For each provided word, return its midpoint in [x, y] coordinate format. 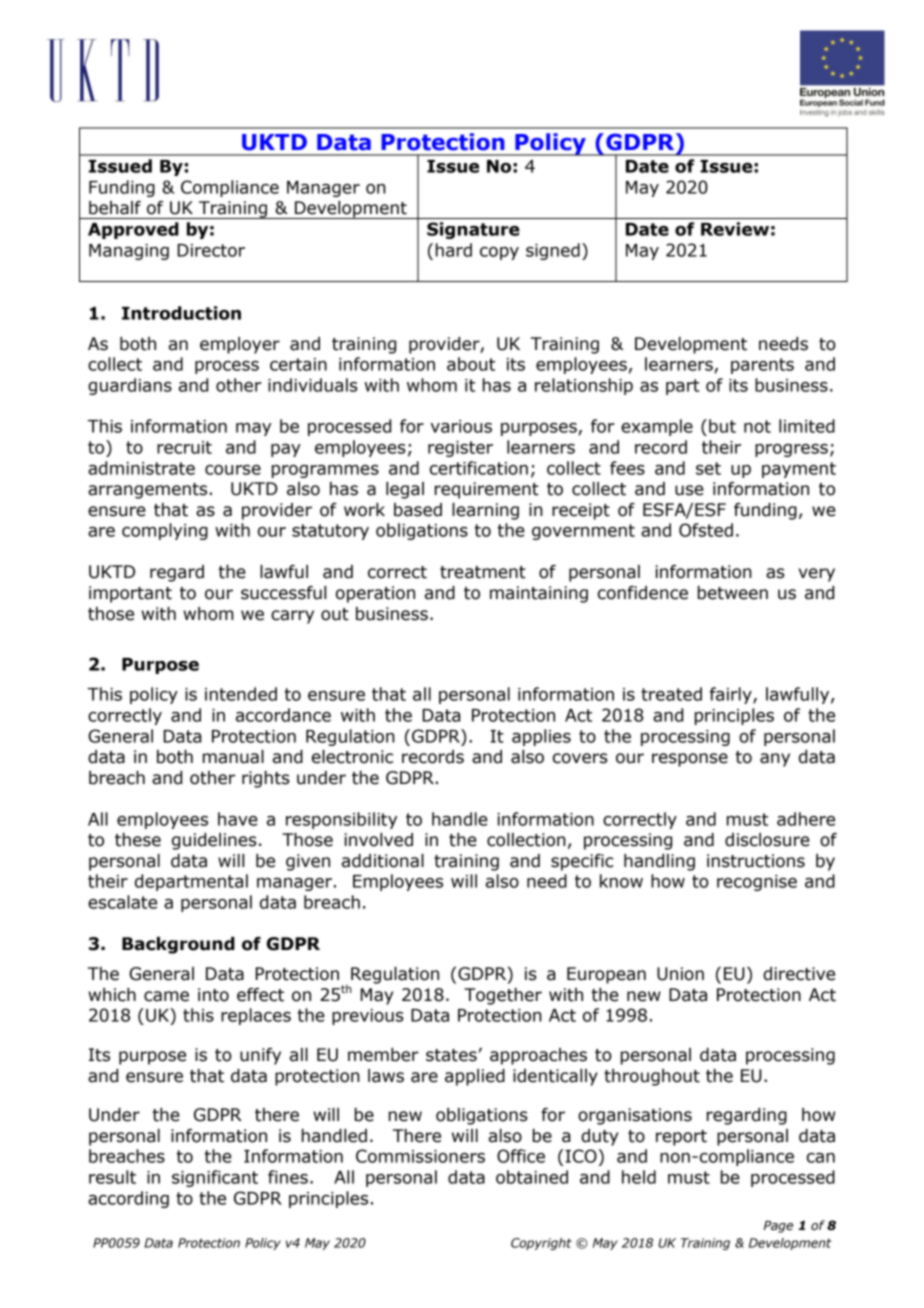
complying [165, 531]
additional [383, 861]
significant [215, 1178]
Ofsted [706, 530]
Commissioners [420, 1156]
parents [762, 366]
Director [211, 250]
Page [778, 1227]
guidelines [214, 841]
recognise [757, 883]
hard [454, 250]
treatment [483, 572]
